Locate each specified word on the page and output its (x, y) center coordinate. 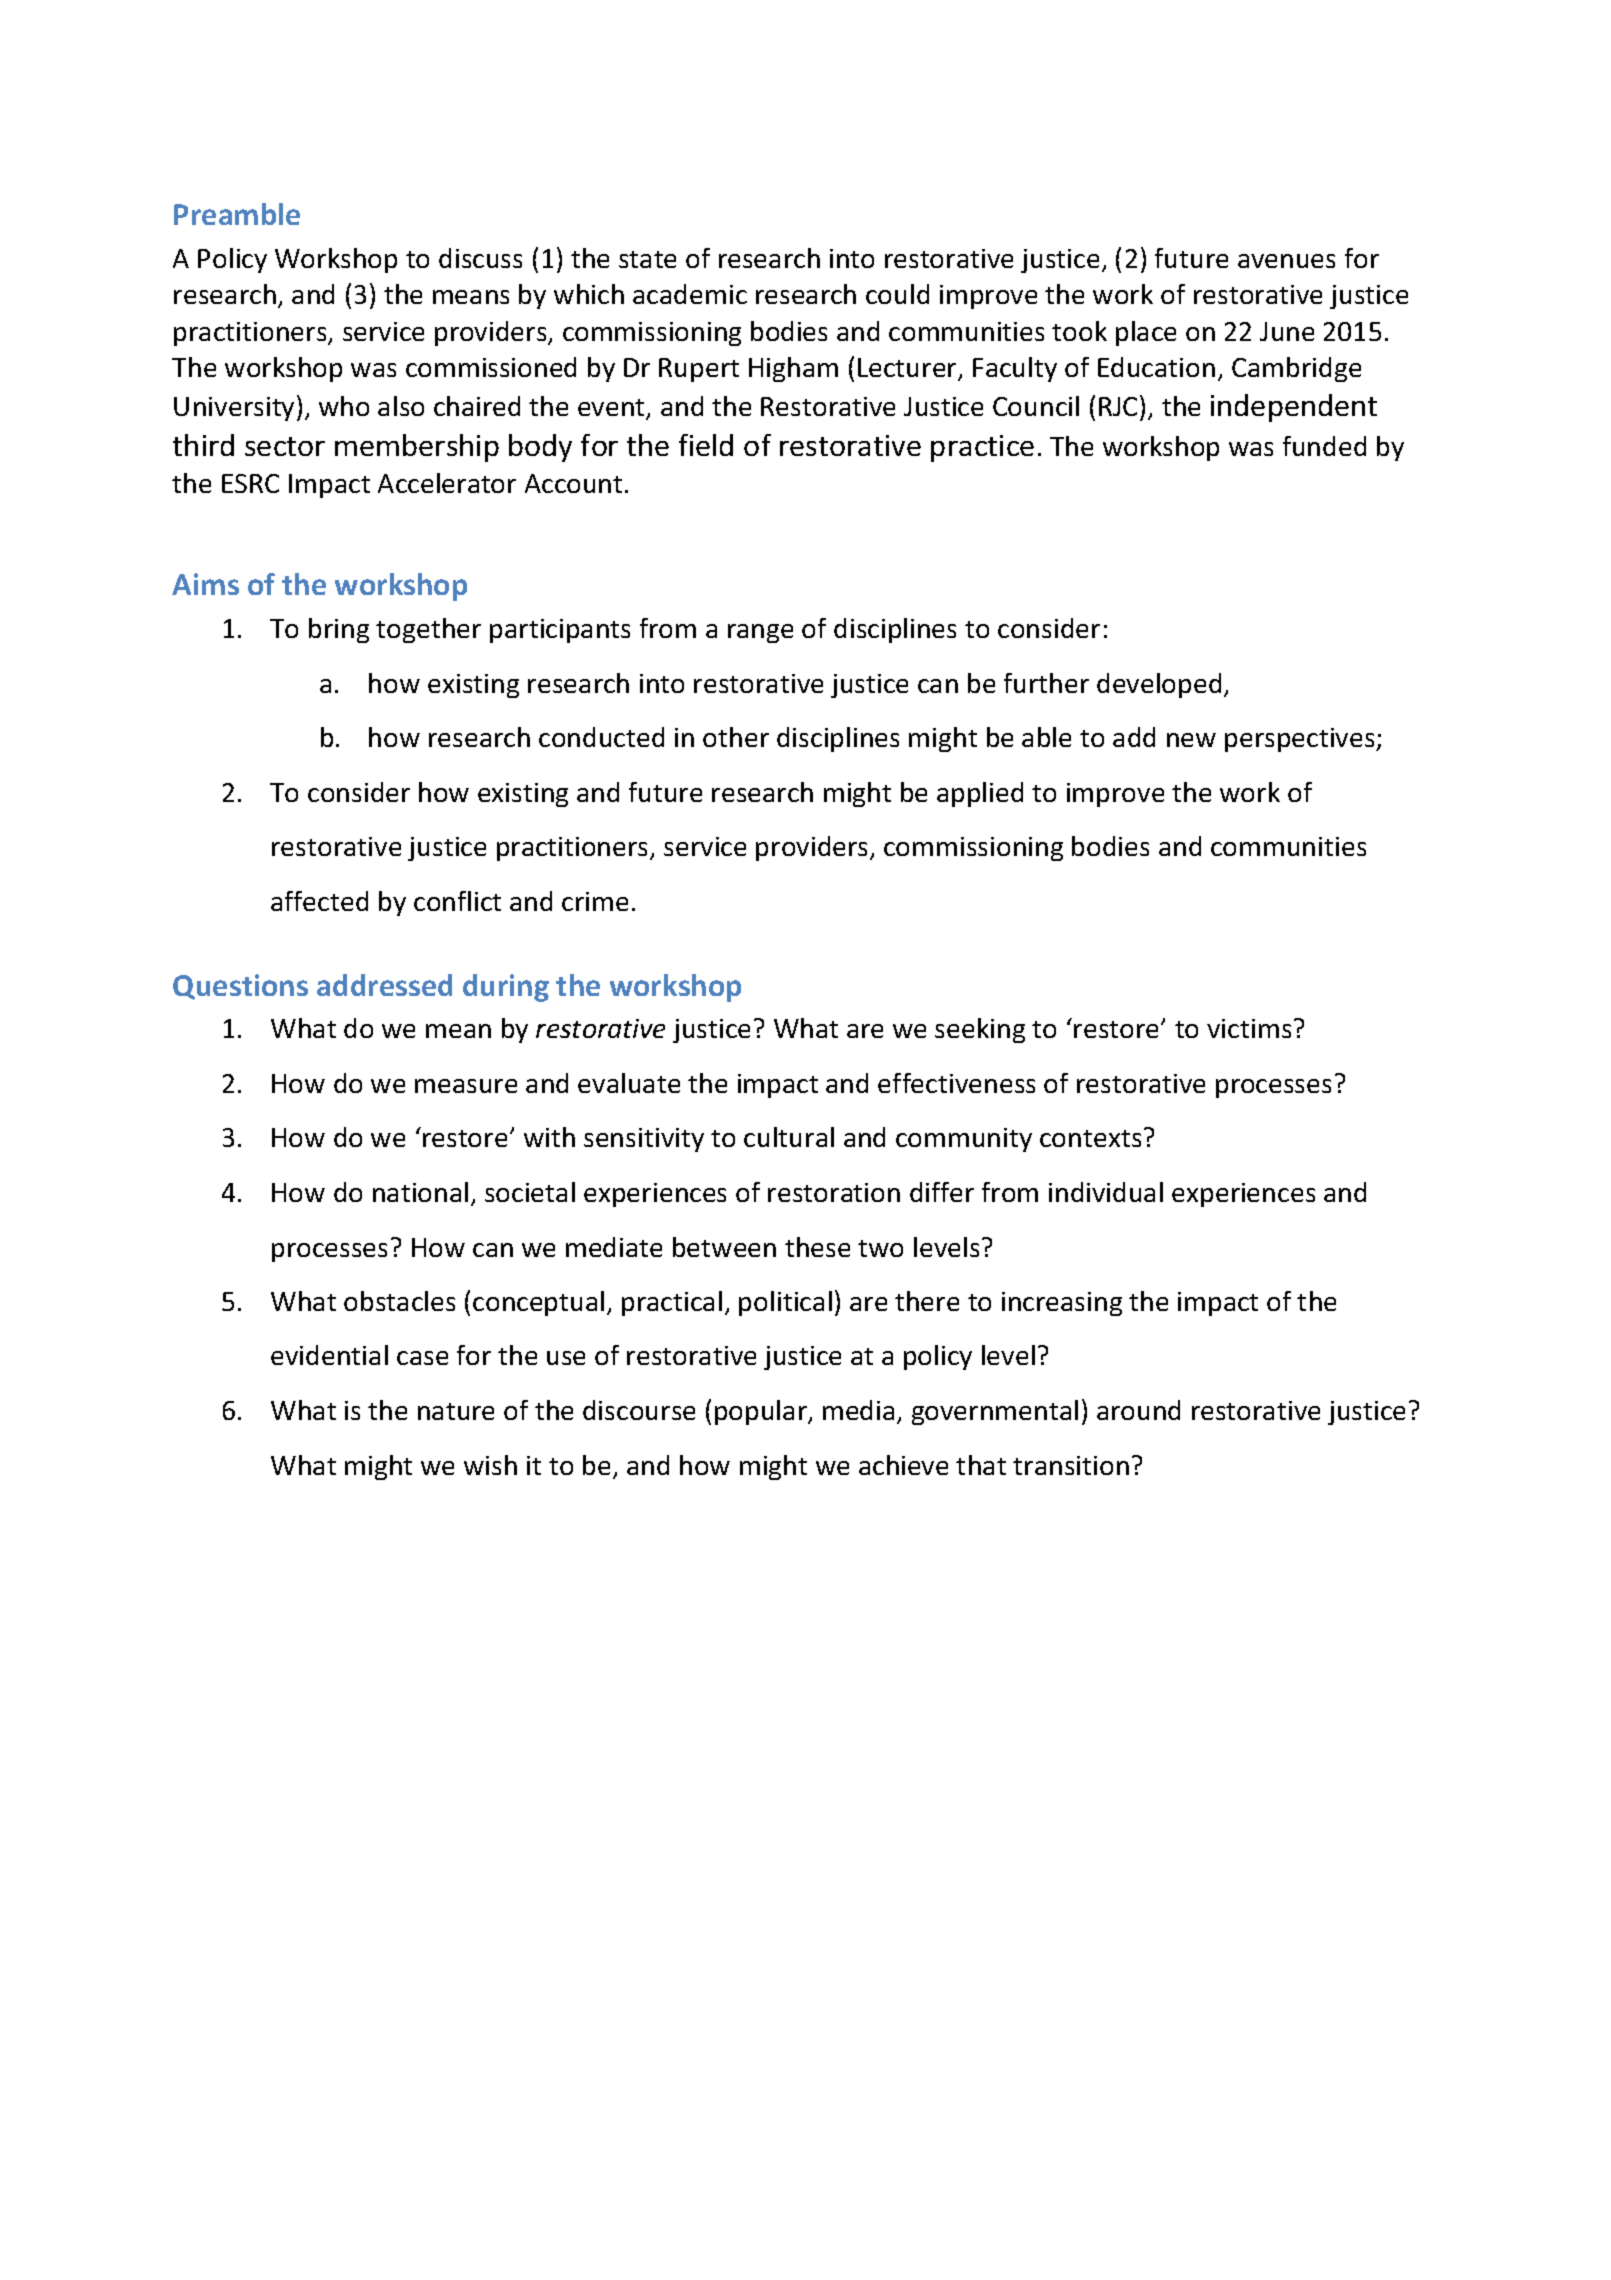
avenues (1286, 261)
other (736, 737)
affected (319, 901)
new (1191, 740)
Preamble (237, 214)
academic (690, 294)
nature (456, 1411)
